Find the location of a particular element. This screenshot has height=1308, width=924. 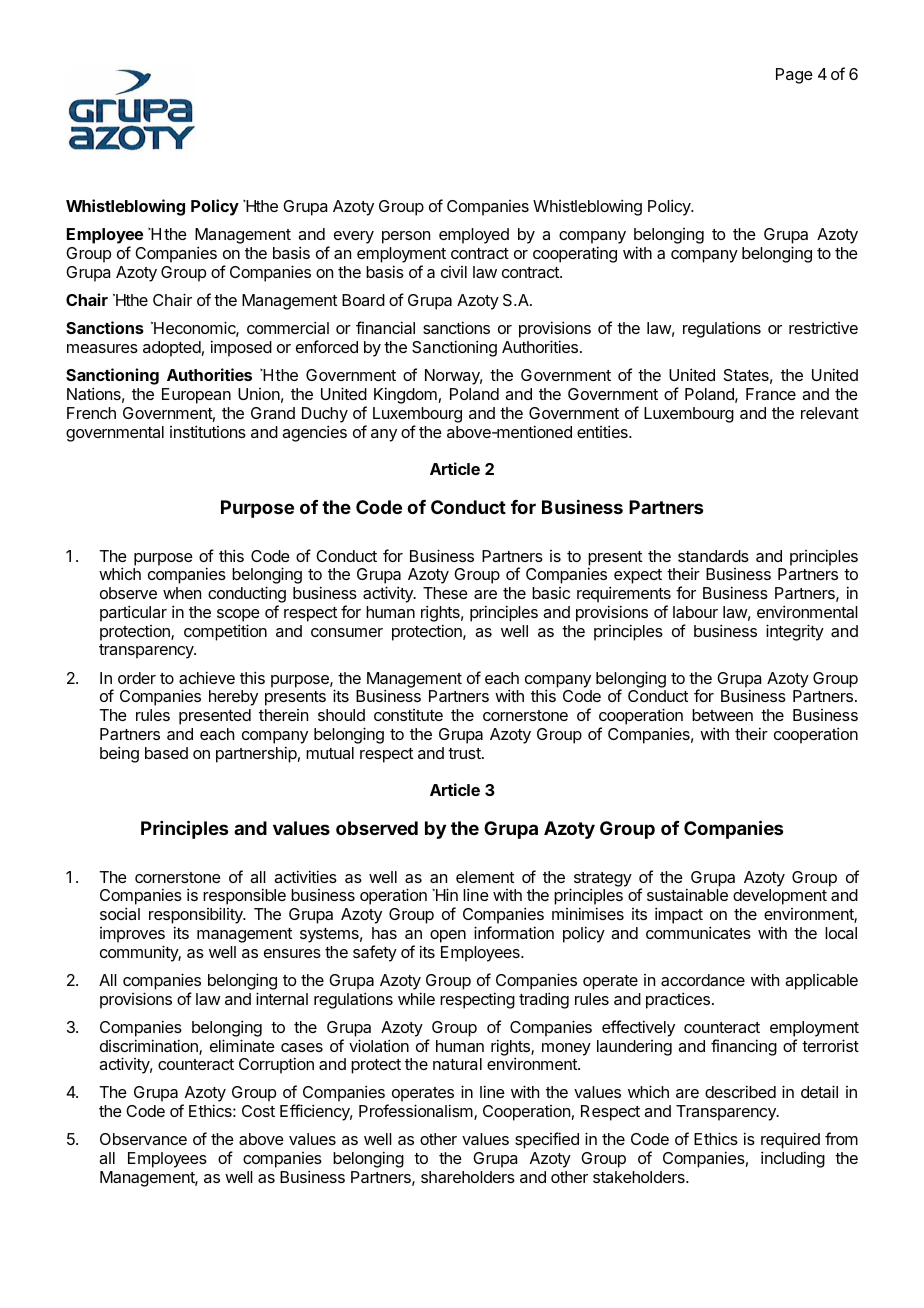

Observance is located at coordinates (143, 1139).
